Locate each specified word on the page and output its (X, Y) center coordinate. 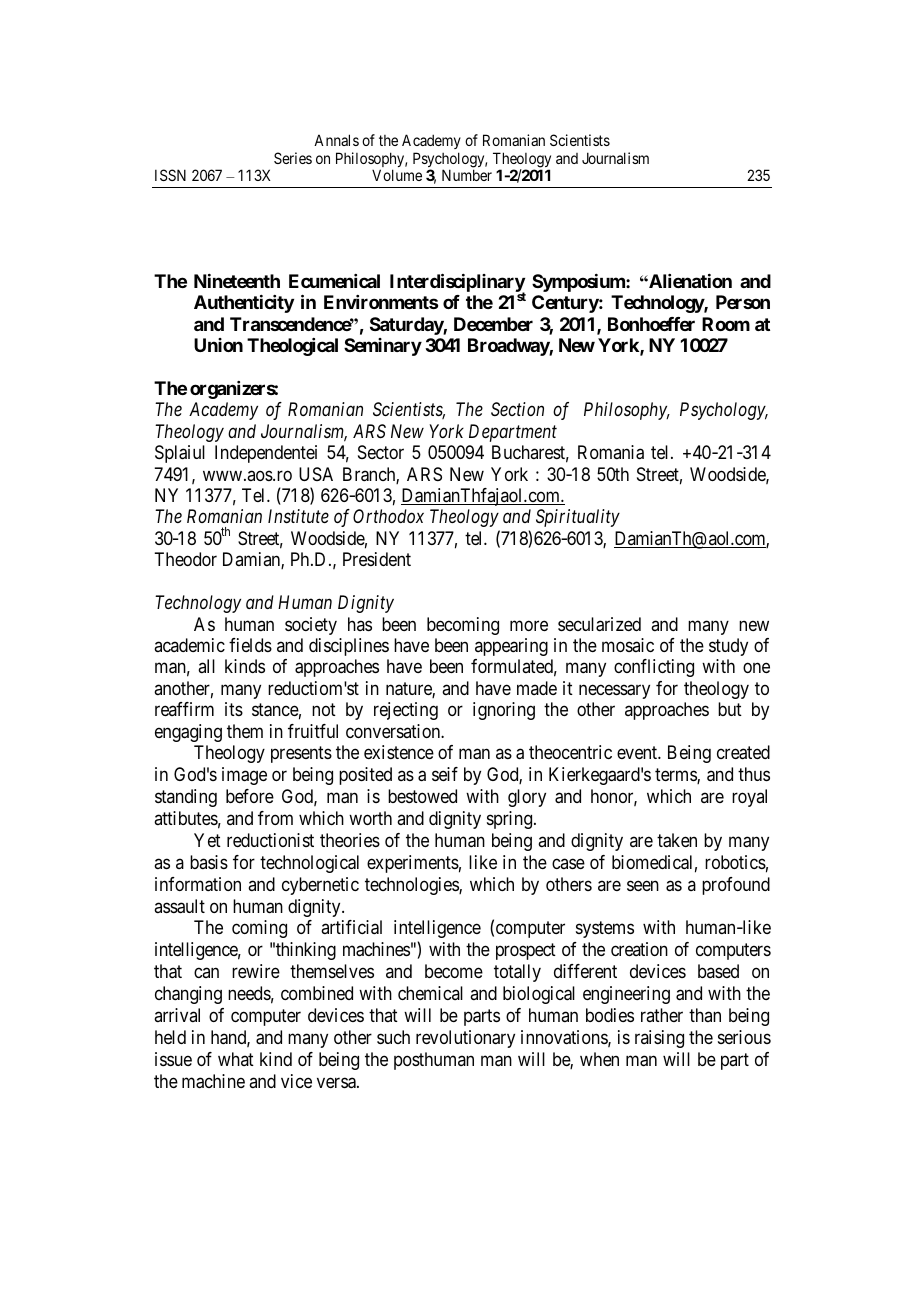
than (705, 1015)
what (236, 1059)
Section (517, 409)
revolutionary (465, 1039)
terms (676, 776)
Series (293, 158)
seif (445, 774)
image (244, 776)
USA (316, 474)
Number (467, 175)
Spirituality (578, 518)
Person (743, 302)
